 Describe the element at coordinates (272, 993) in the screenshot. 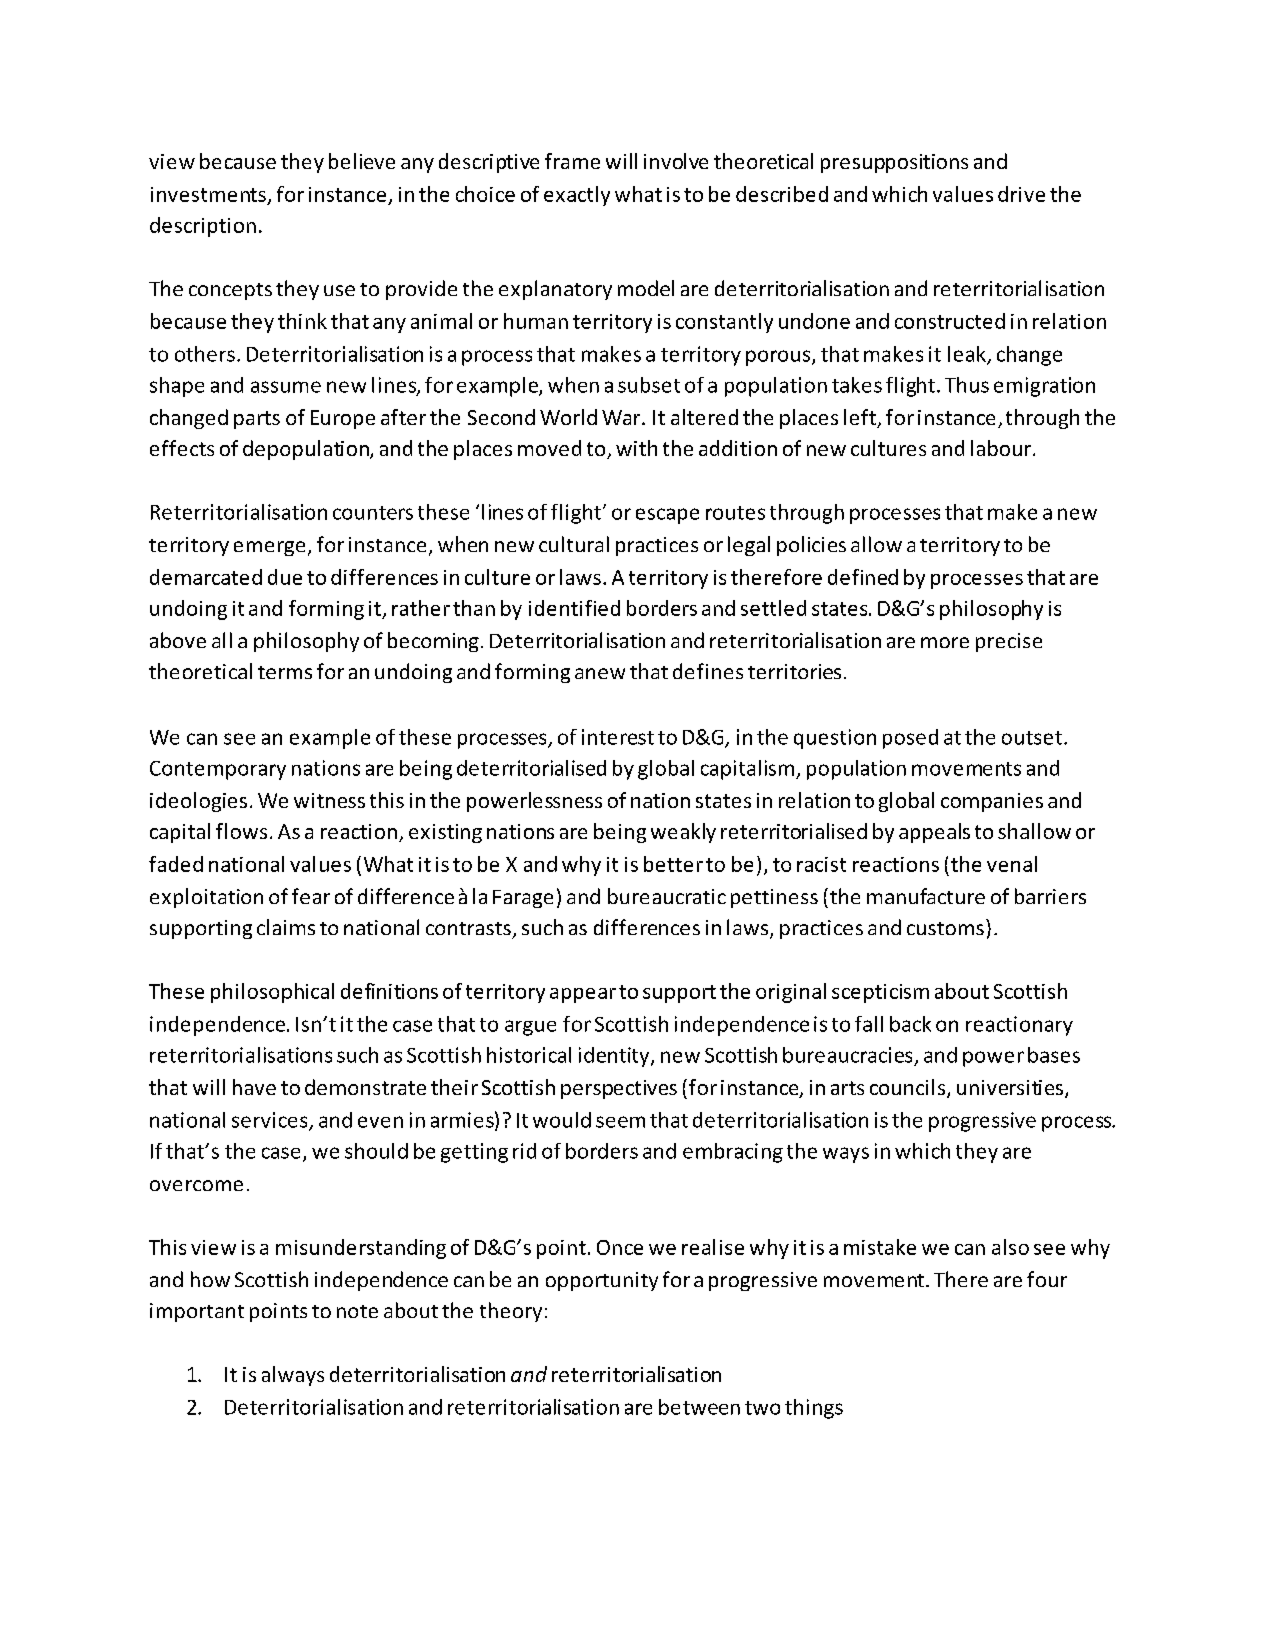

I see `philosophical` at that location.
